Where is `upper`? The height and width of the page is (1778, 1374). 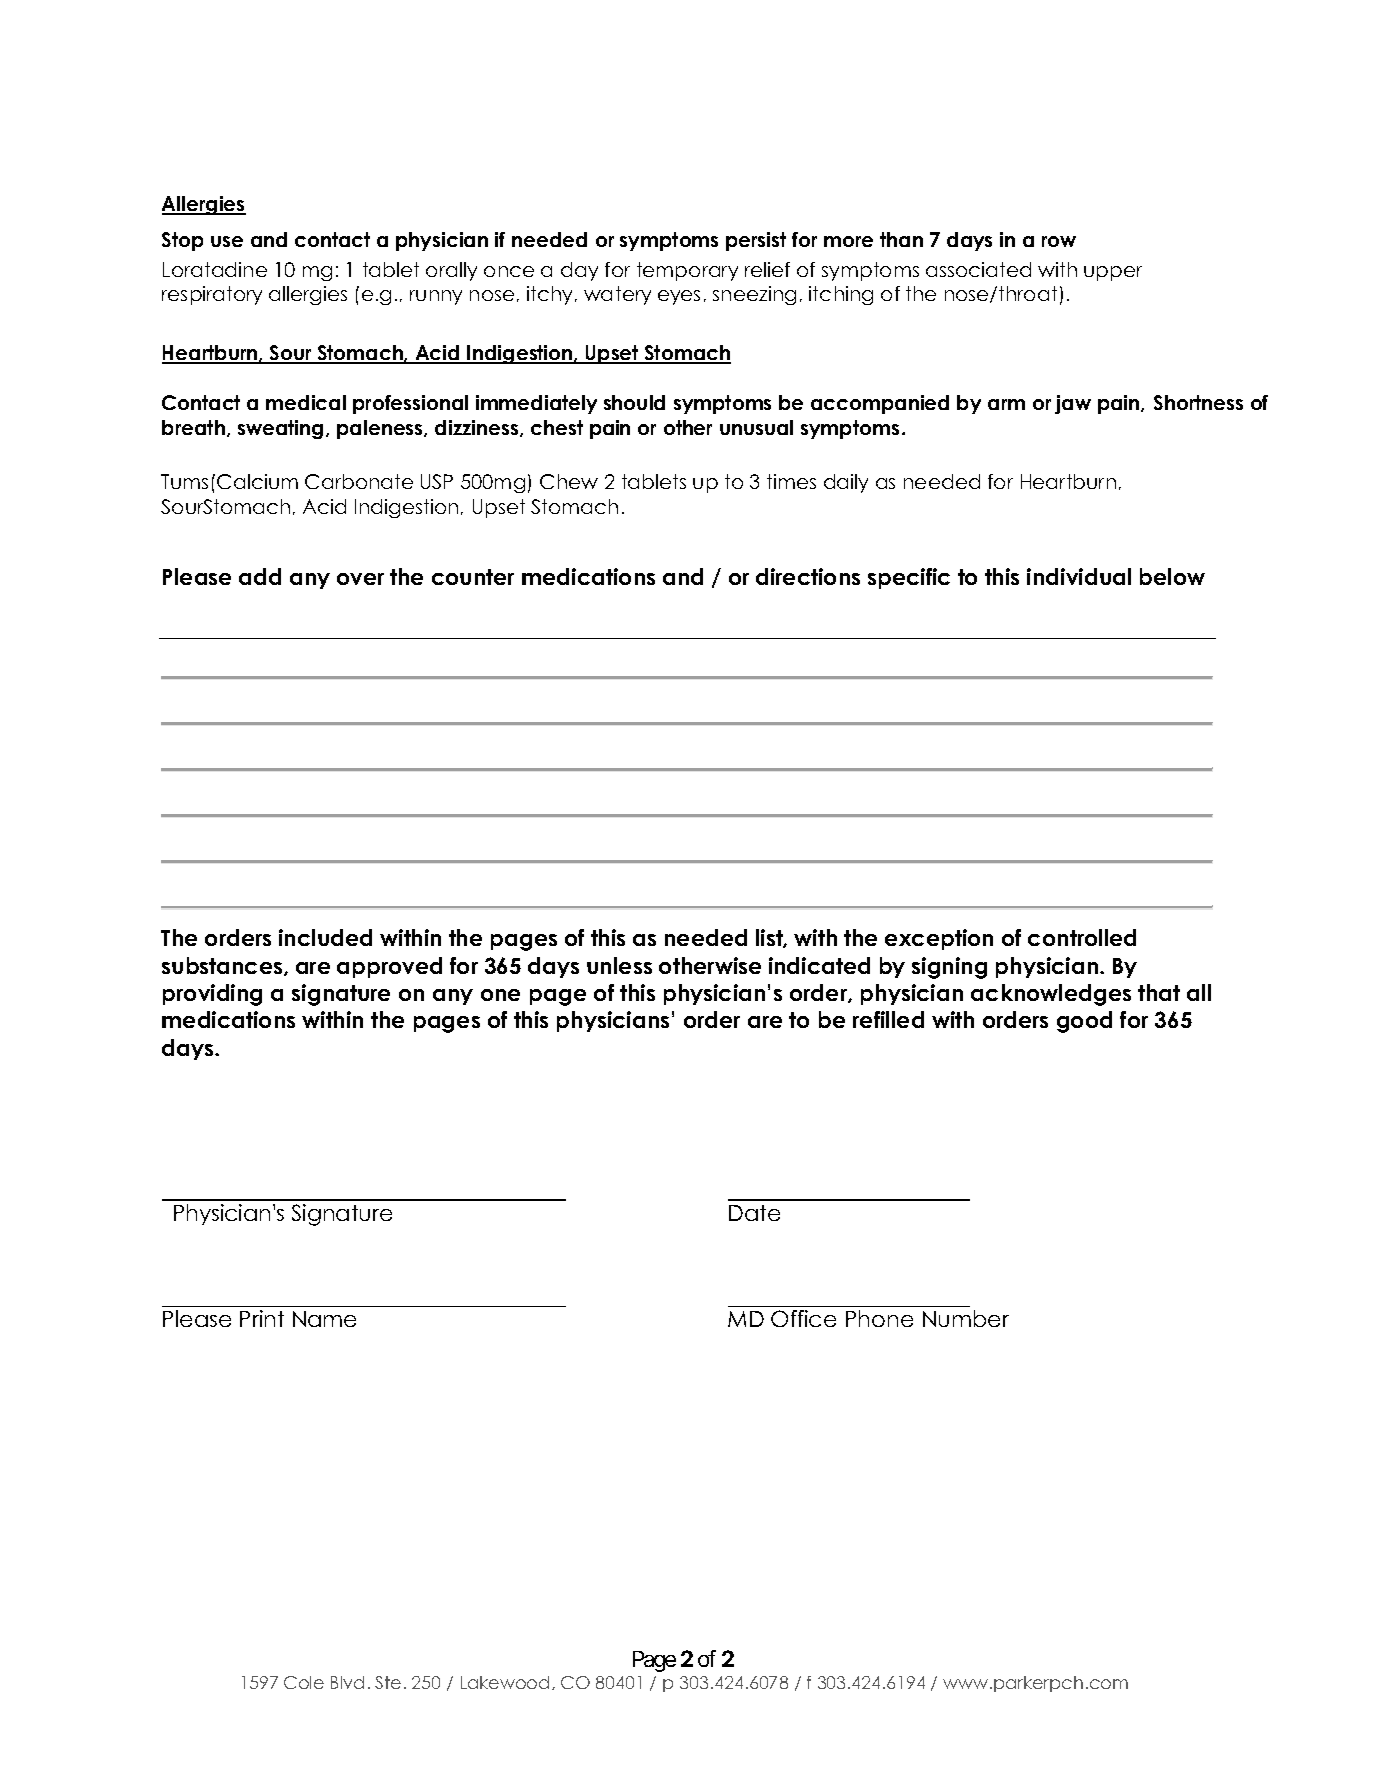
upper is located at coordinates (1113, 273).
